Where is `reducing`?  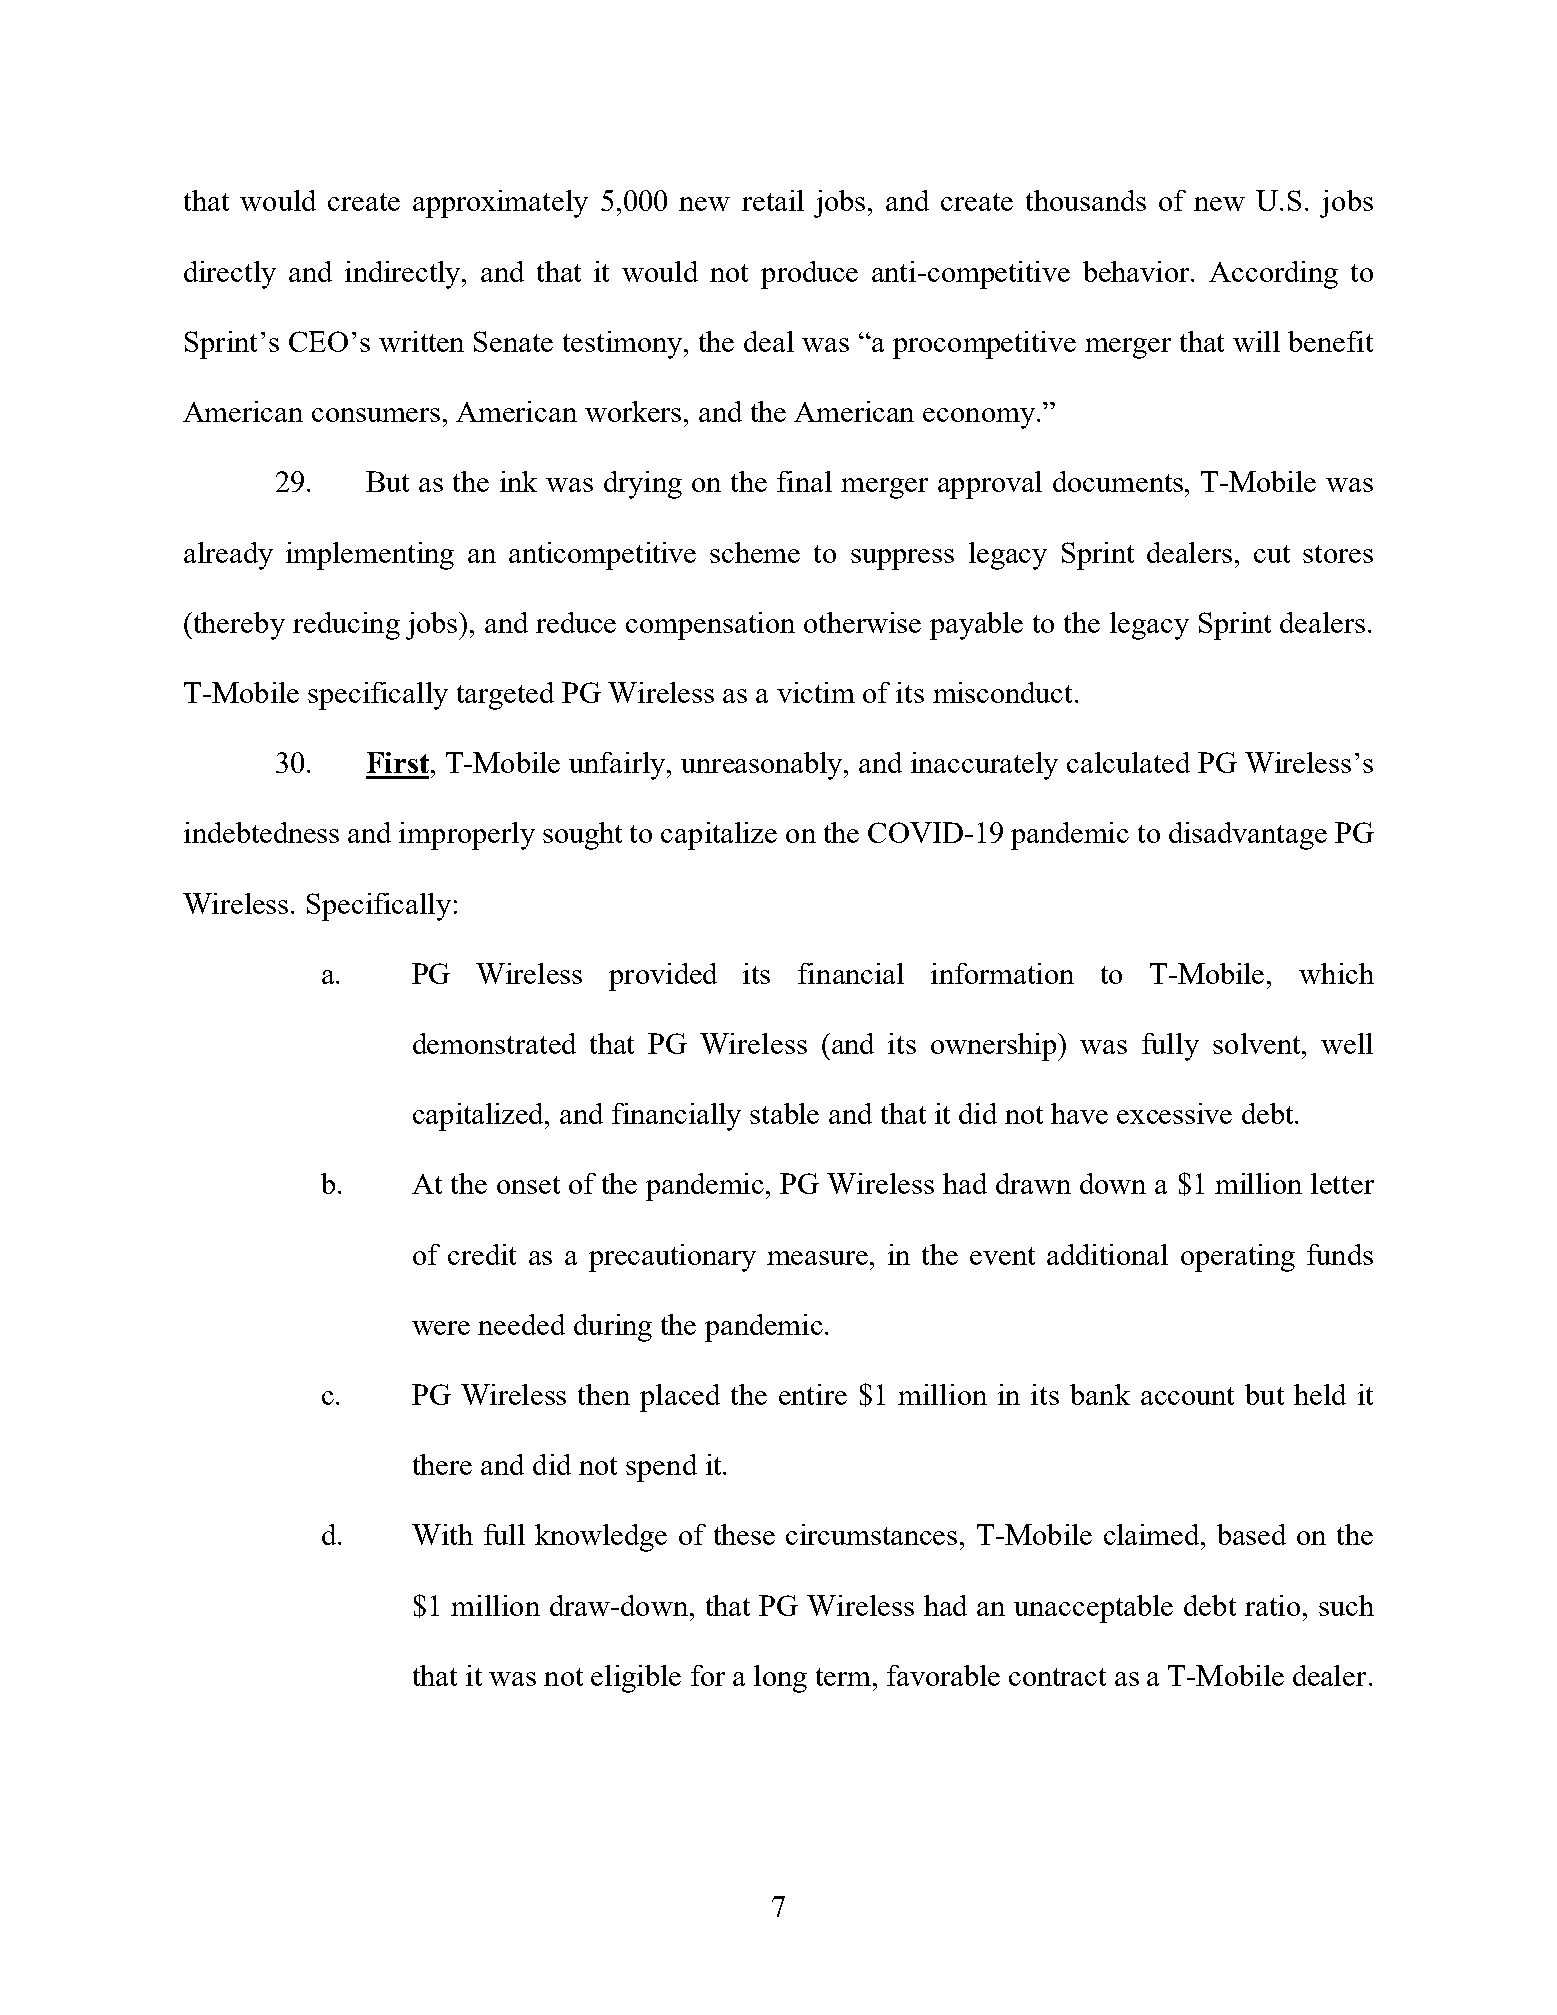 reducing is located at coordinates (346, 626).
